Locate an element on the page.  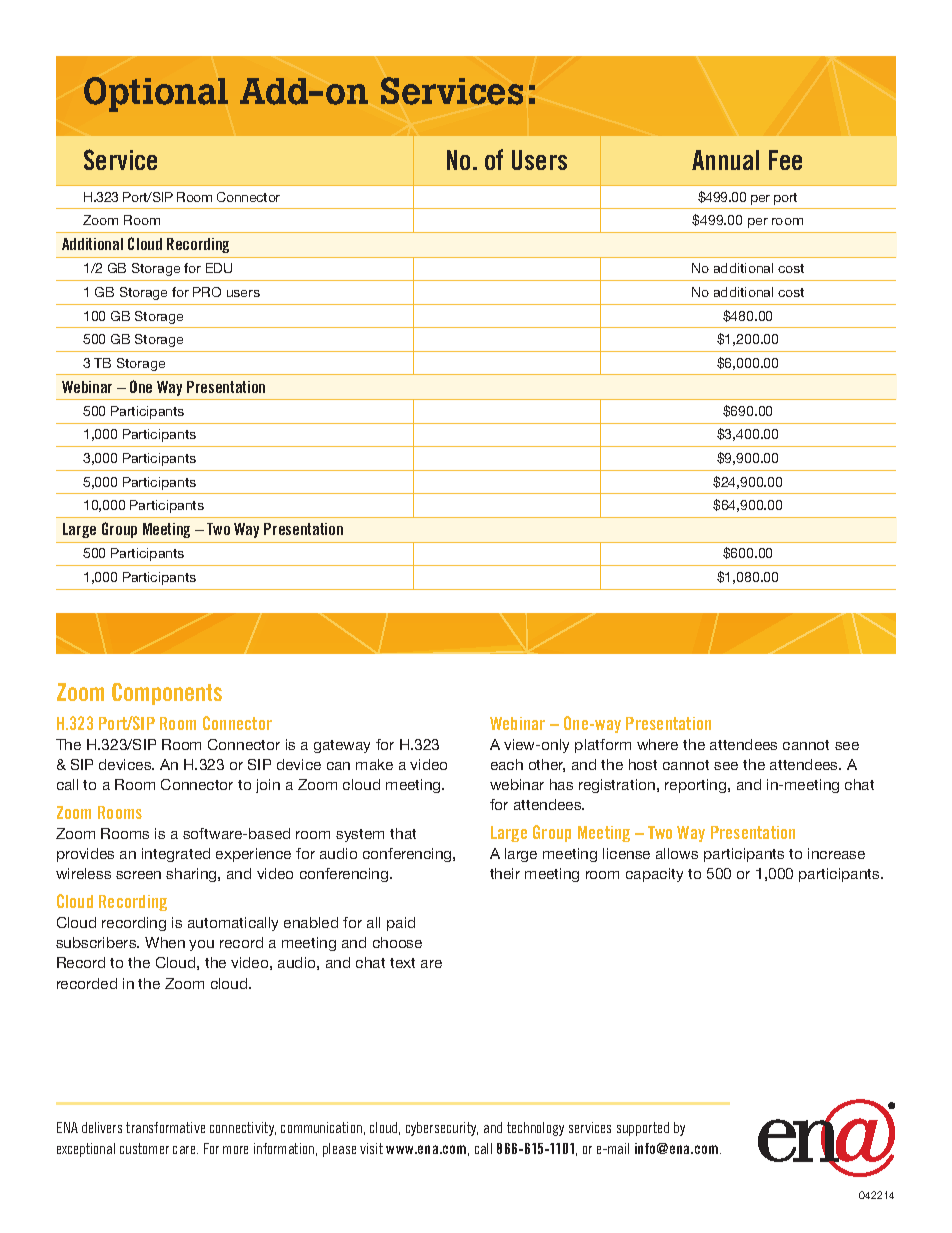
each is located at coordinates (507, 764).
